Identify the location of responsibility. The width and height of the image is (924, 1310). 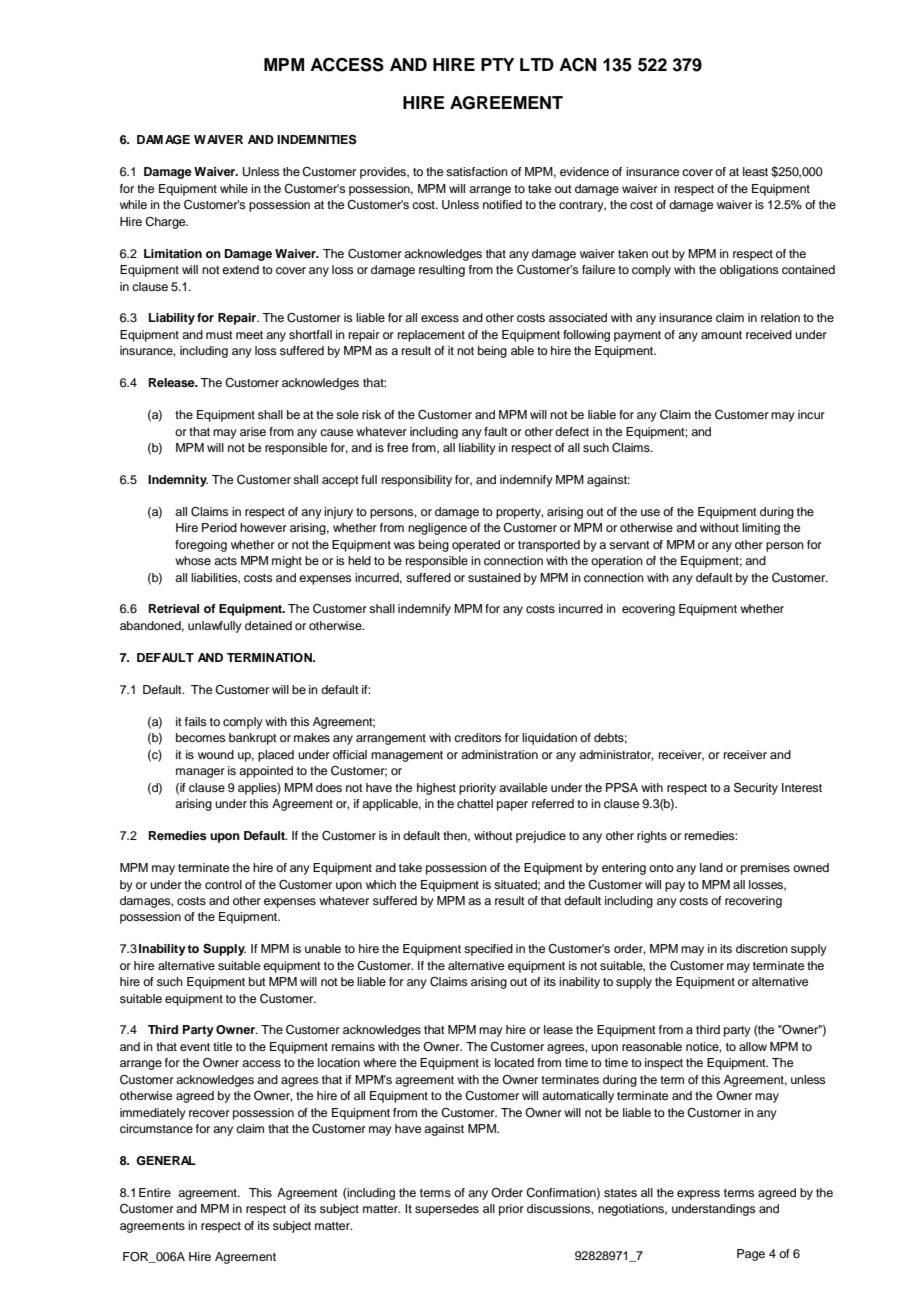
(417, 481).
